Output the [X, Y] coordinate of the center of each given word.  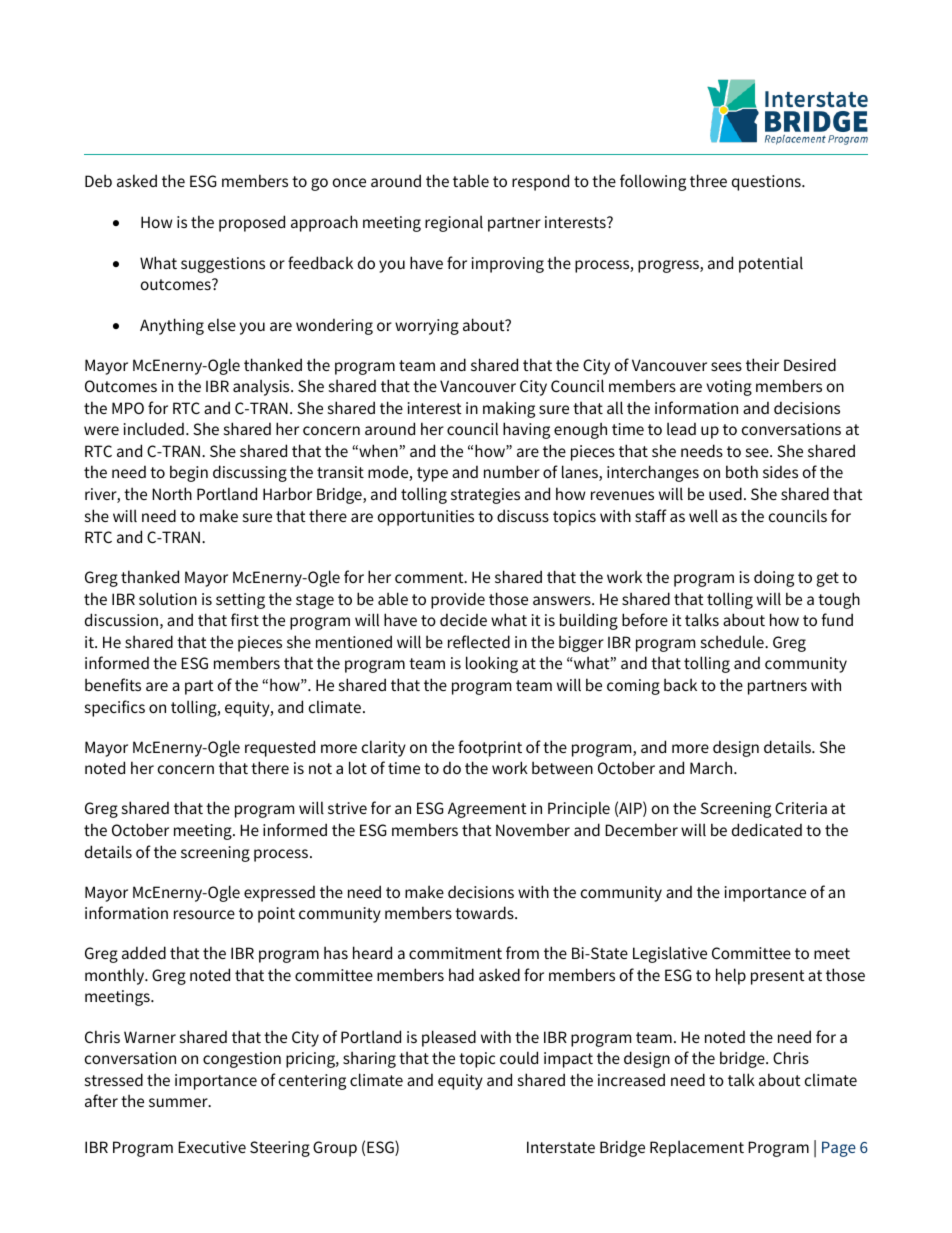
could [519, 1057]
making [509, 409]
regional [454, 223]
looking [492, 664]
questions [767, 183]
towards [485, 912]
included [154, 428]
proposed [252, 223]
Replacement [697, 1148]
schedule [733, 641]
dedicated [767, 829]
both [742, 471]
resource [204, 914]
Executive [212, 1147]
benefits [113, 684]
